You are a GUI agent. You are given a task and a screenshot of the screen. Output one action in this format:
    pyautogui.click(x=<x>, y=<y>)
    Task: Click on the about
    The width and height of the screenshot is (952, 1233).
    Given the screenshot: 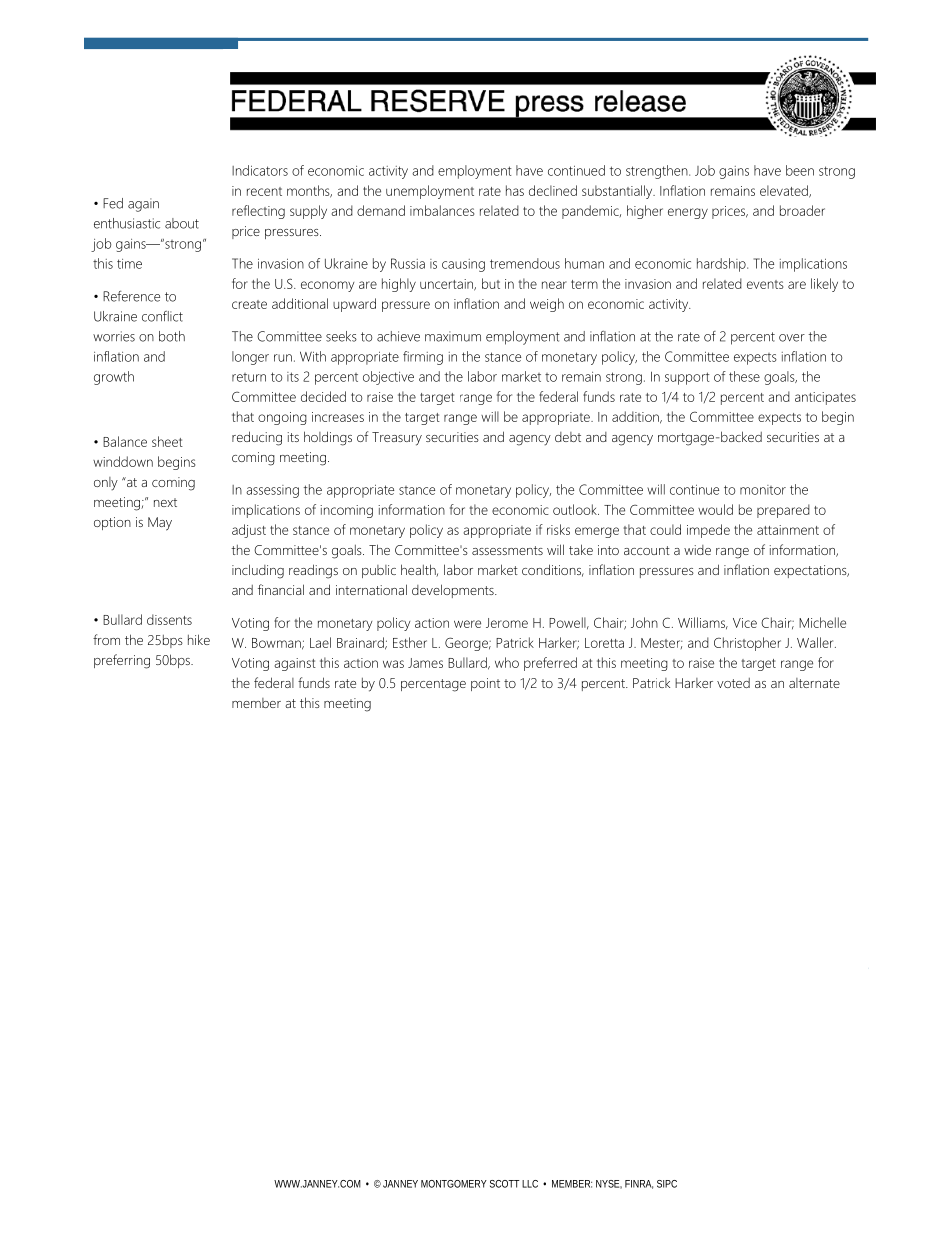 What is the action you would take?
    pyautogui.click(x=182, y=223)
